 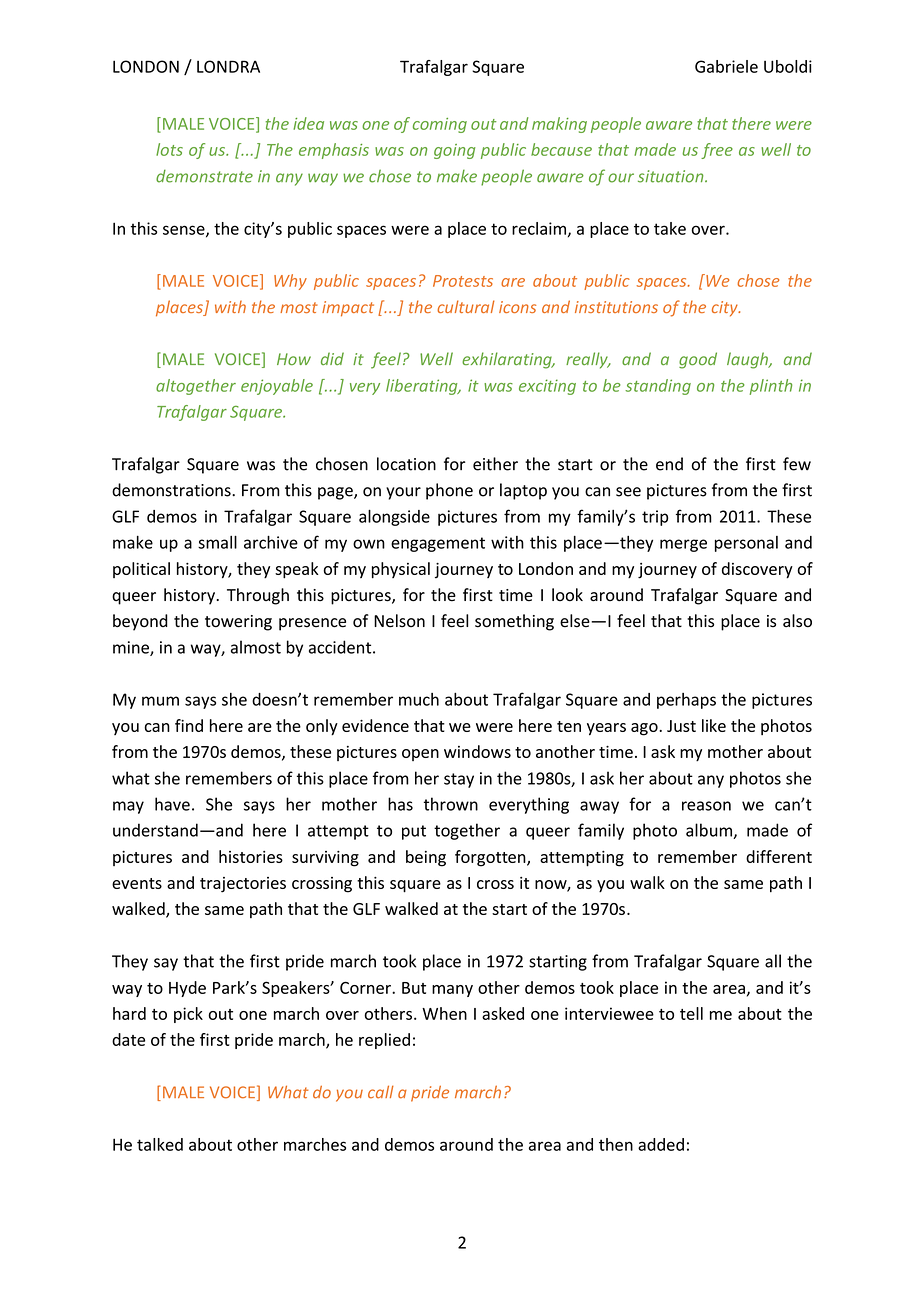 I want to click on towering, so click(x=238, y=623).
